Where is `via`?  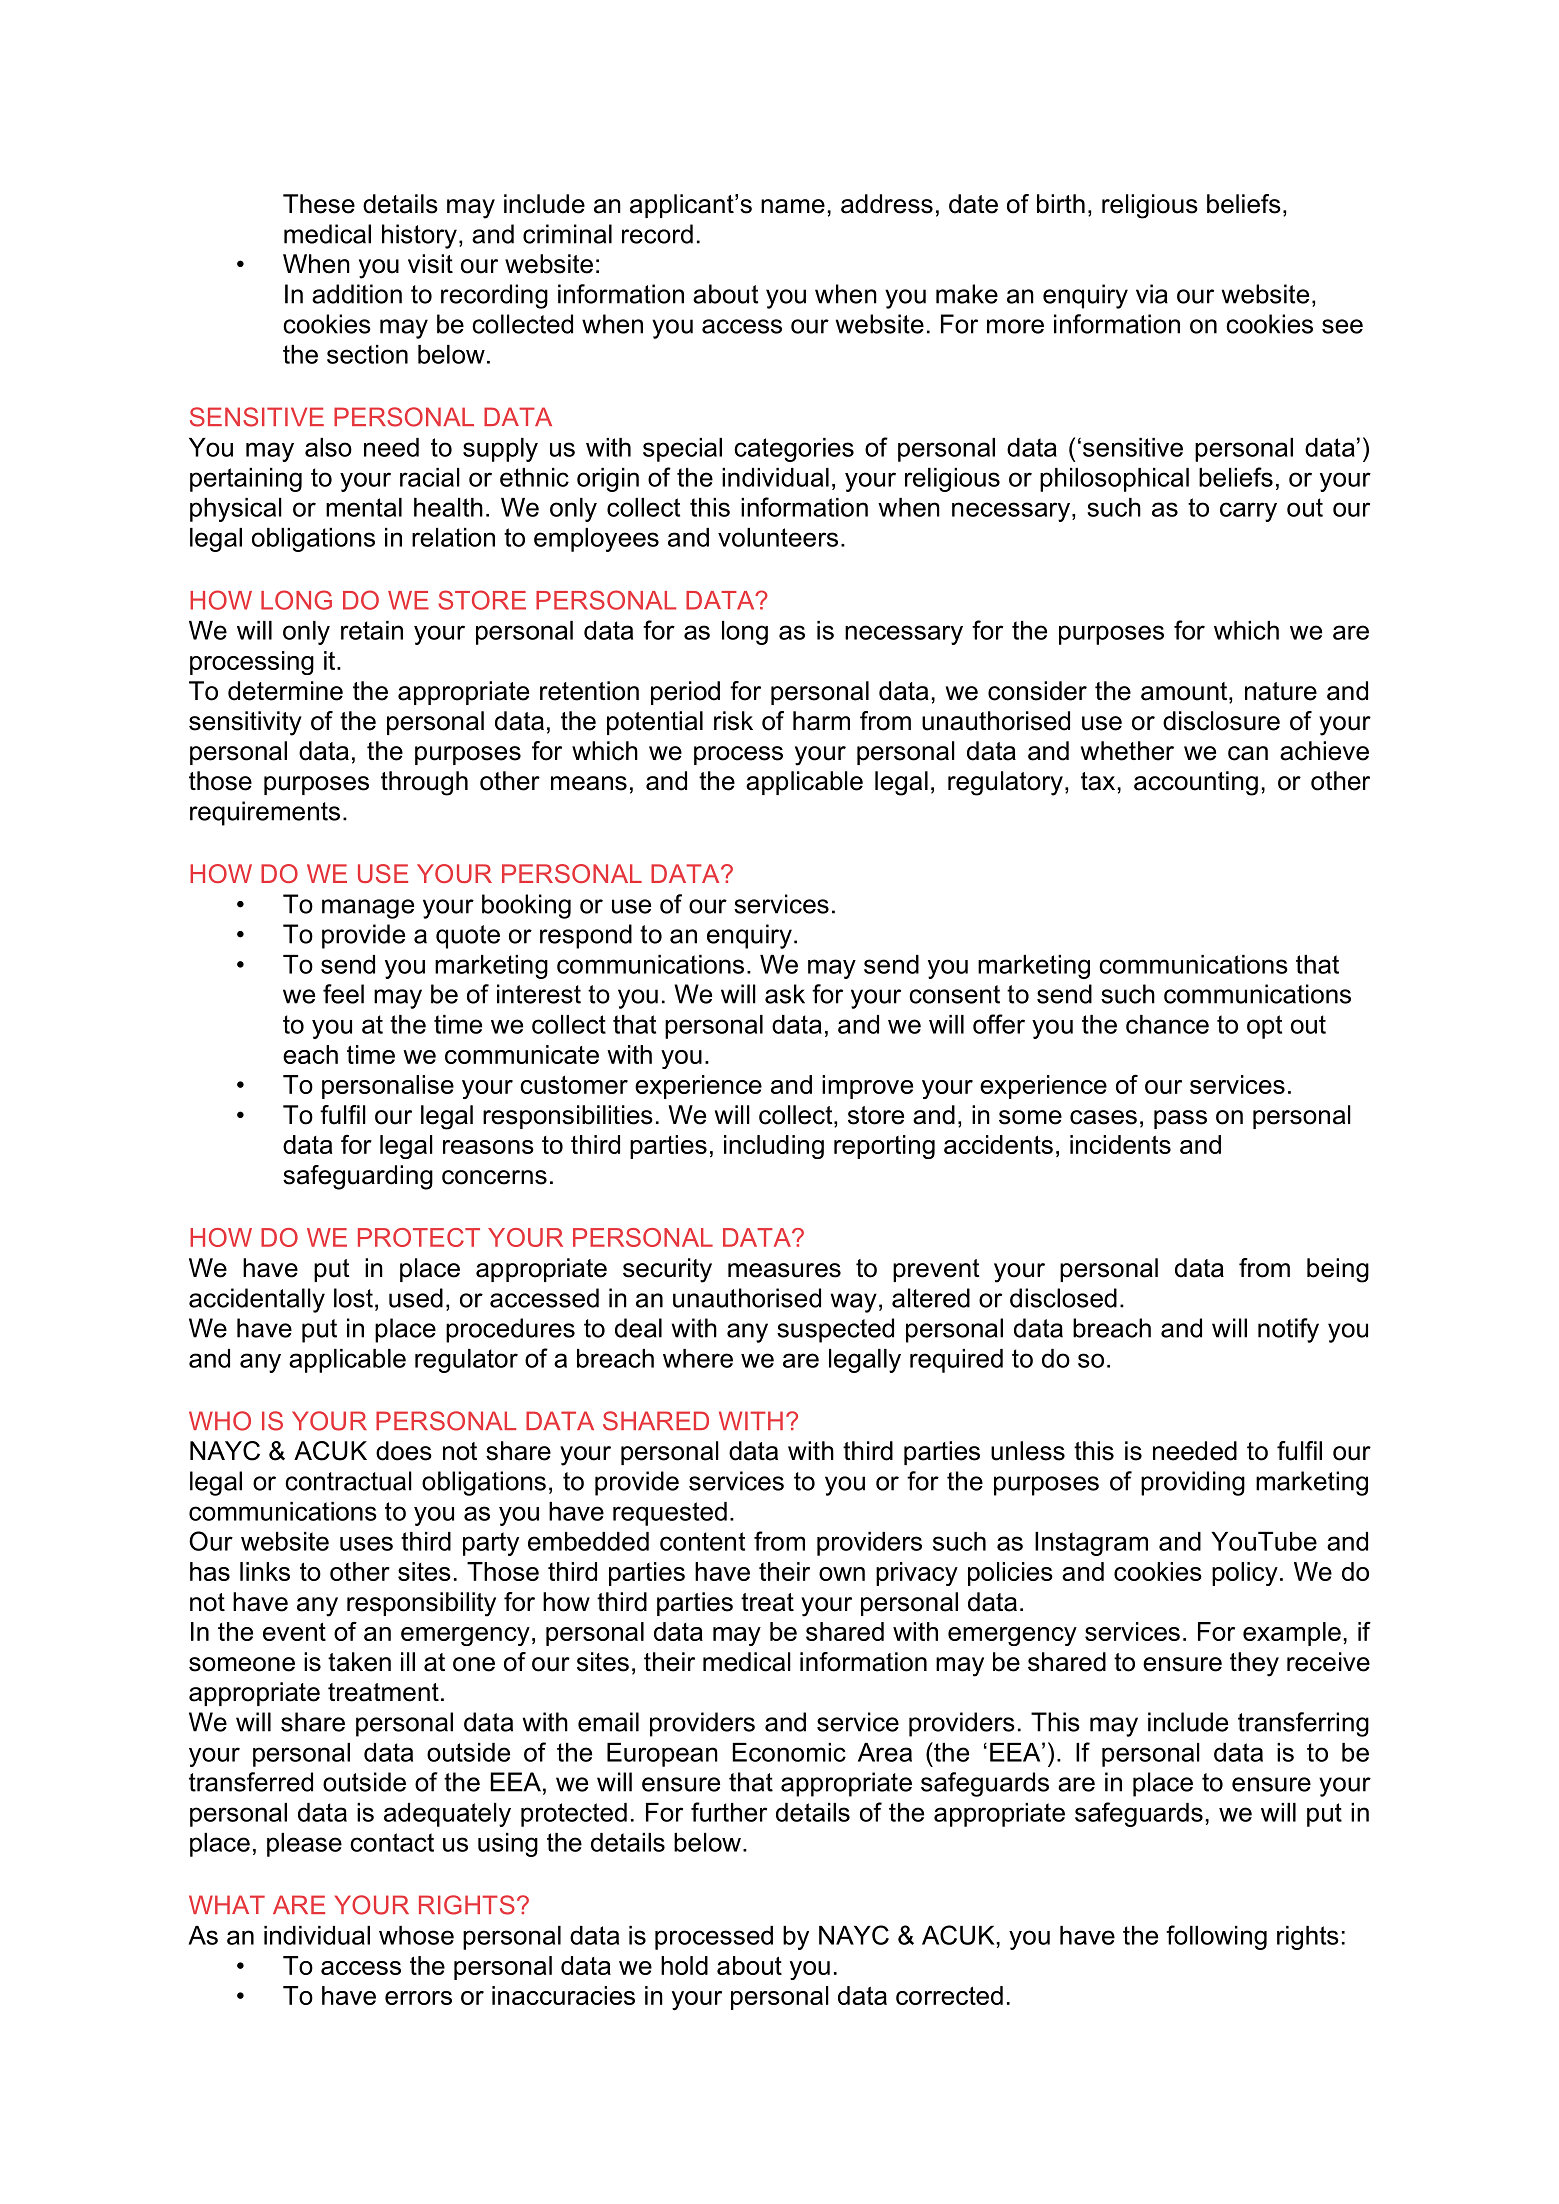
via is located at coordinates (1152, 294).
